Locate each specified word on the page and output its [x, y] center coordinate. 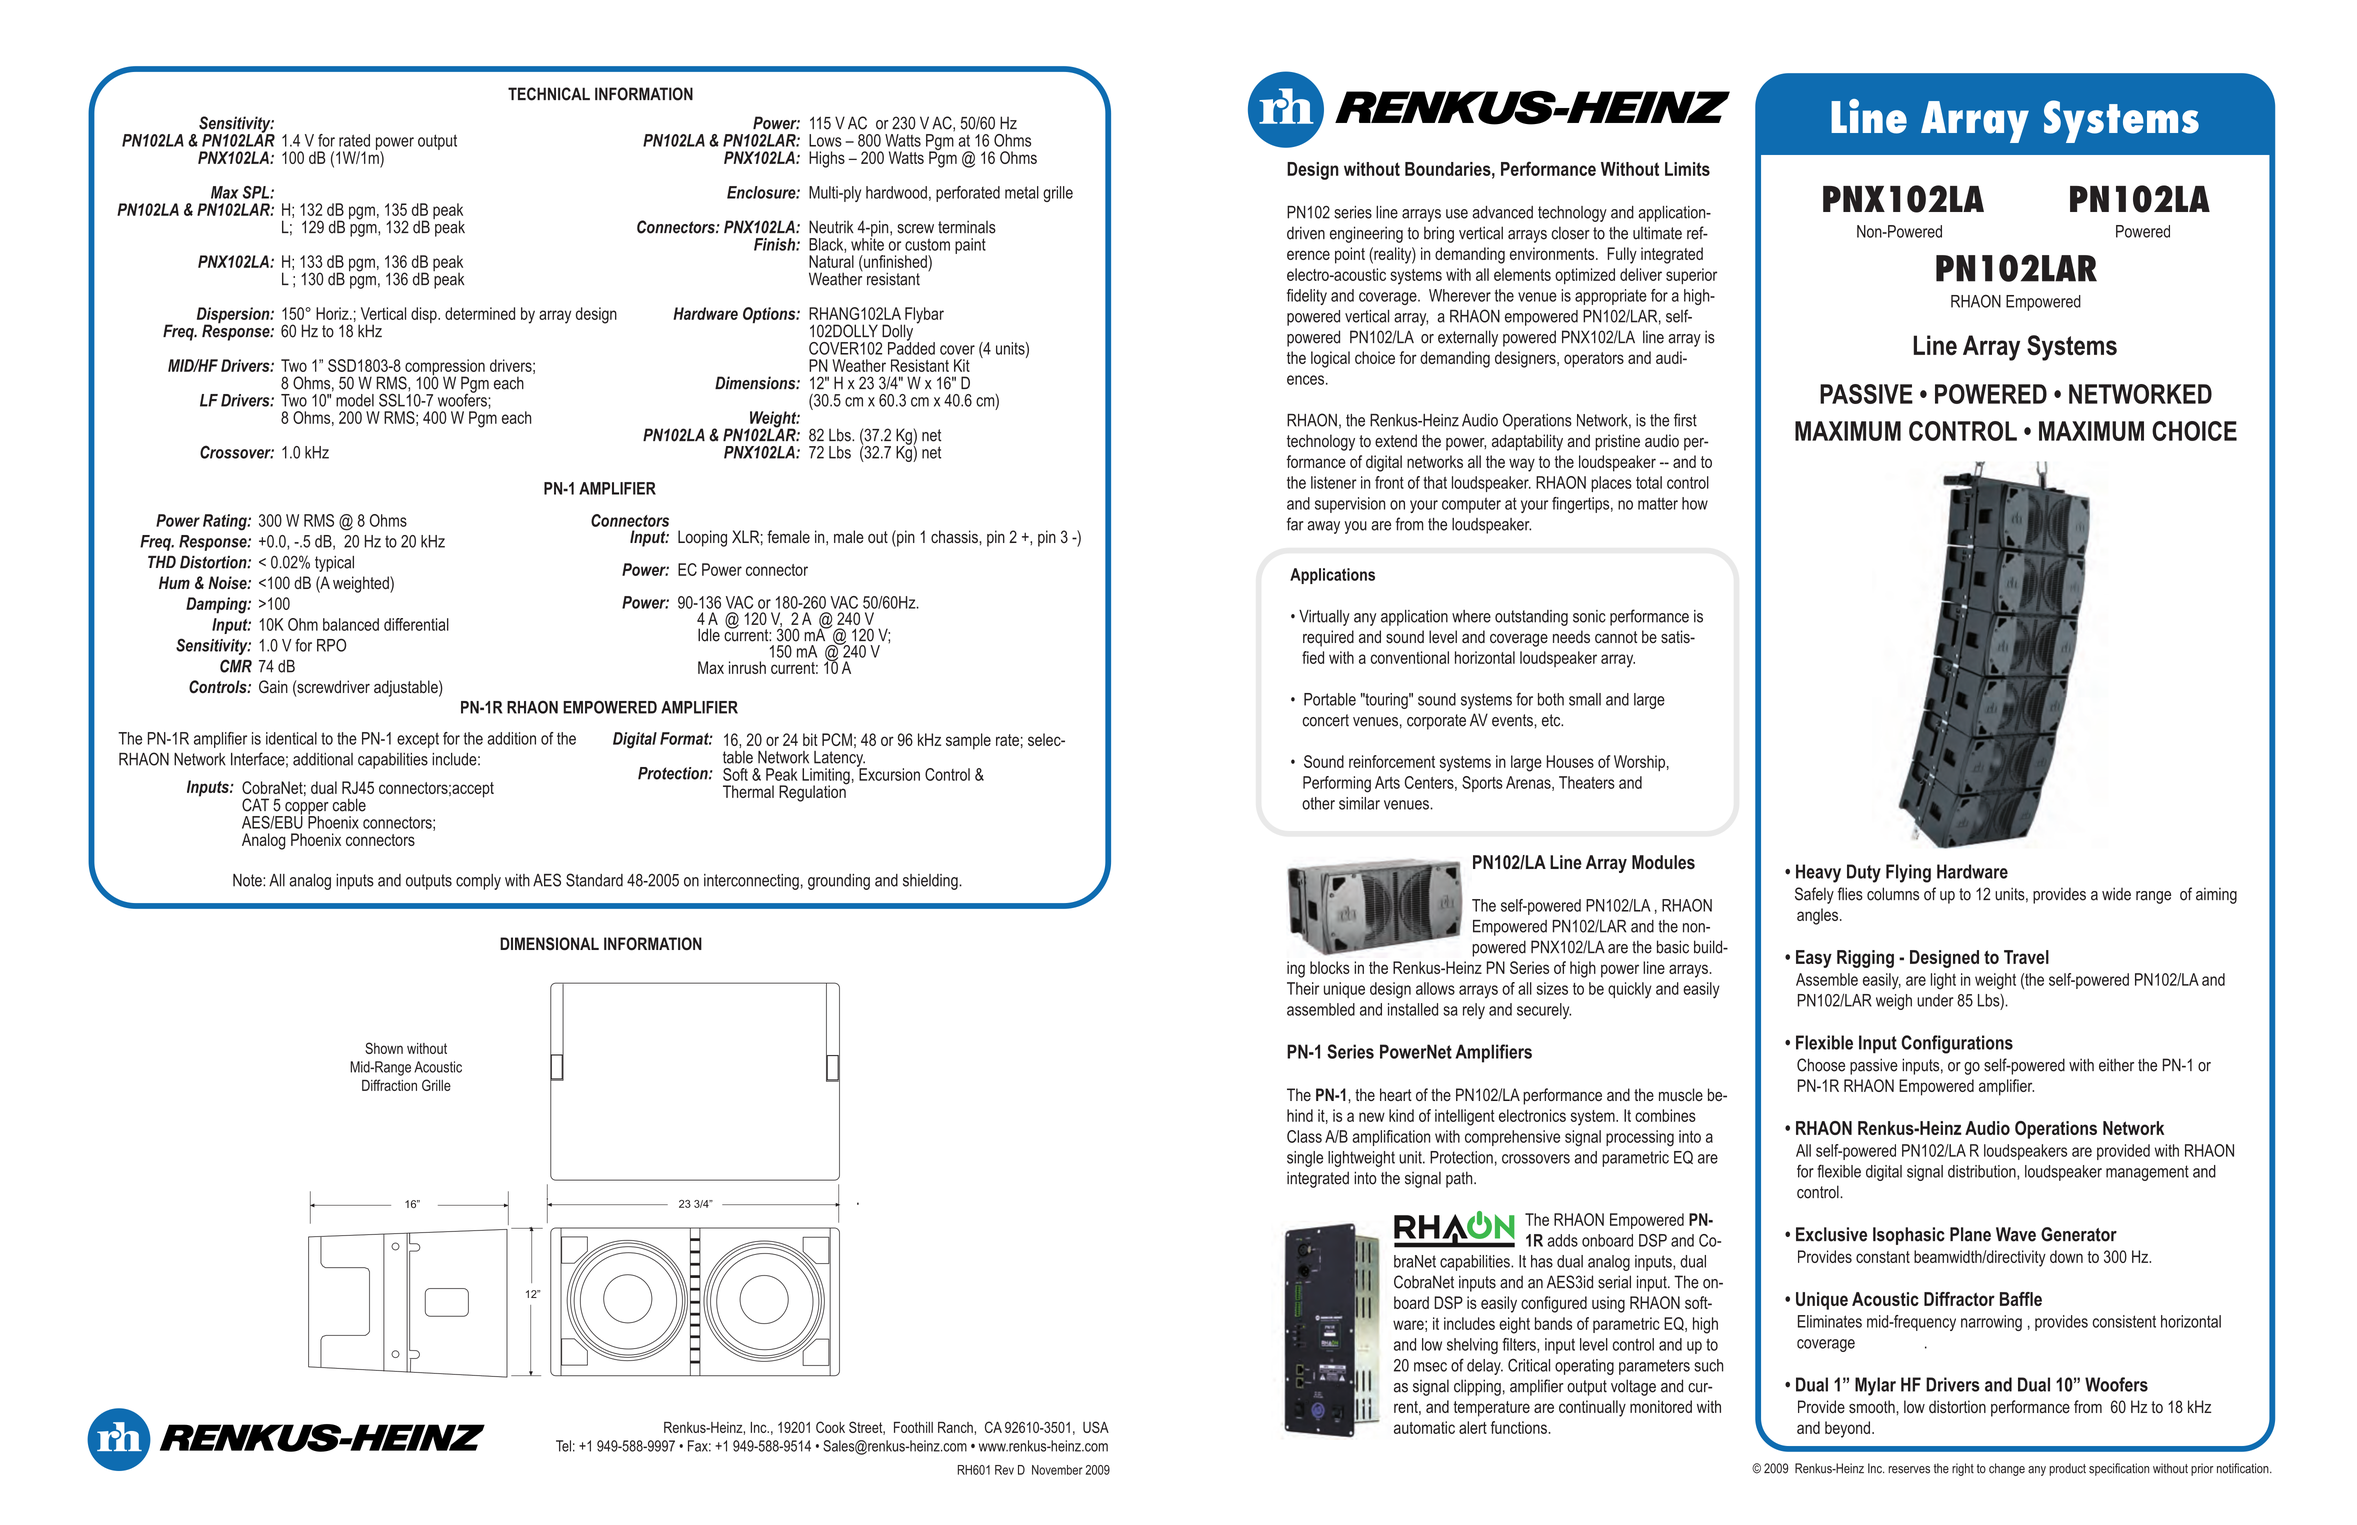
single [1305, 1159]
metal [1022, 192]
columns [1893, 894]
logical [1330, 359]
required [1328, 638]
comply [478, 882]
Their [1303, 988]
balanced [351, 624]
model [355, 400]
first [1685, 420]
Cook [830, 1427]
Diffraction [389, 1085]
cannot [1616, 637]
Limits [1687, 169]
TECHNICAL [549, 94]
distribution [1983, 1172]
